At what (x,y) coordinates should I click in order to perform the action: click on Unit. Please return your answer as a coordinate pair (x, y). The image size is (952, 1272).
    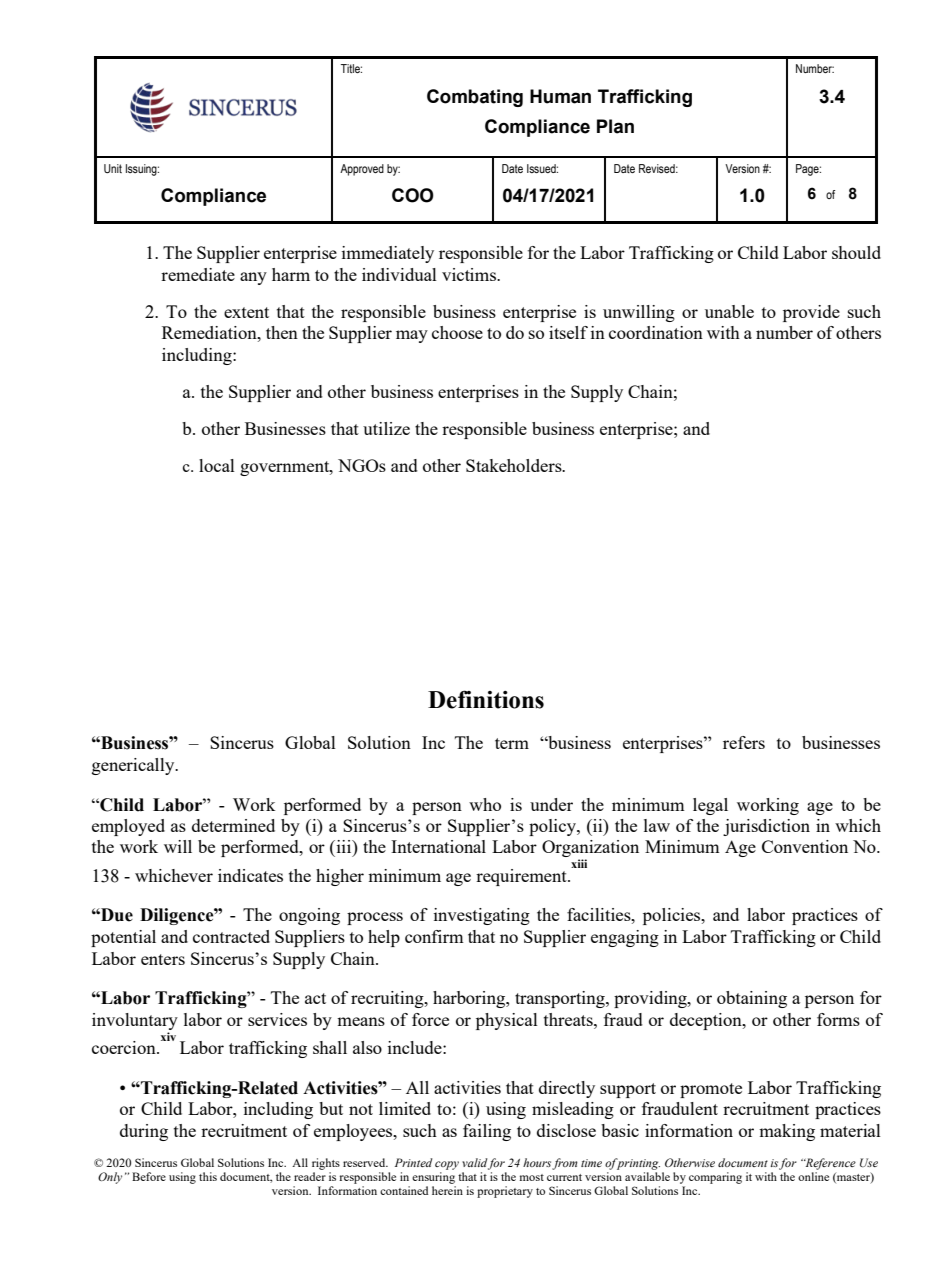
    Looking at the image, I should click on (113, 168).
